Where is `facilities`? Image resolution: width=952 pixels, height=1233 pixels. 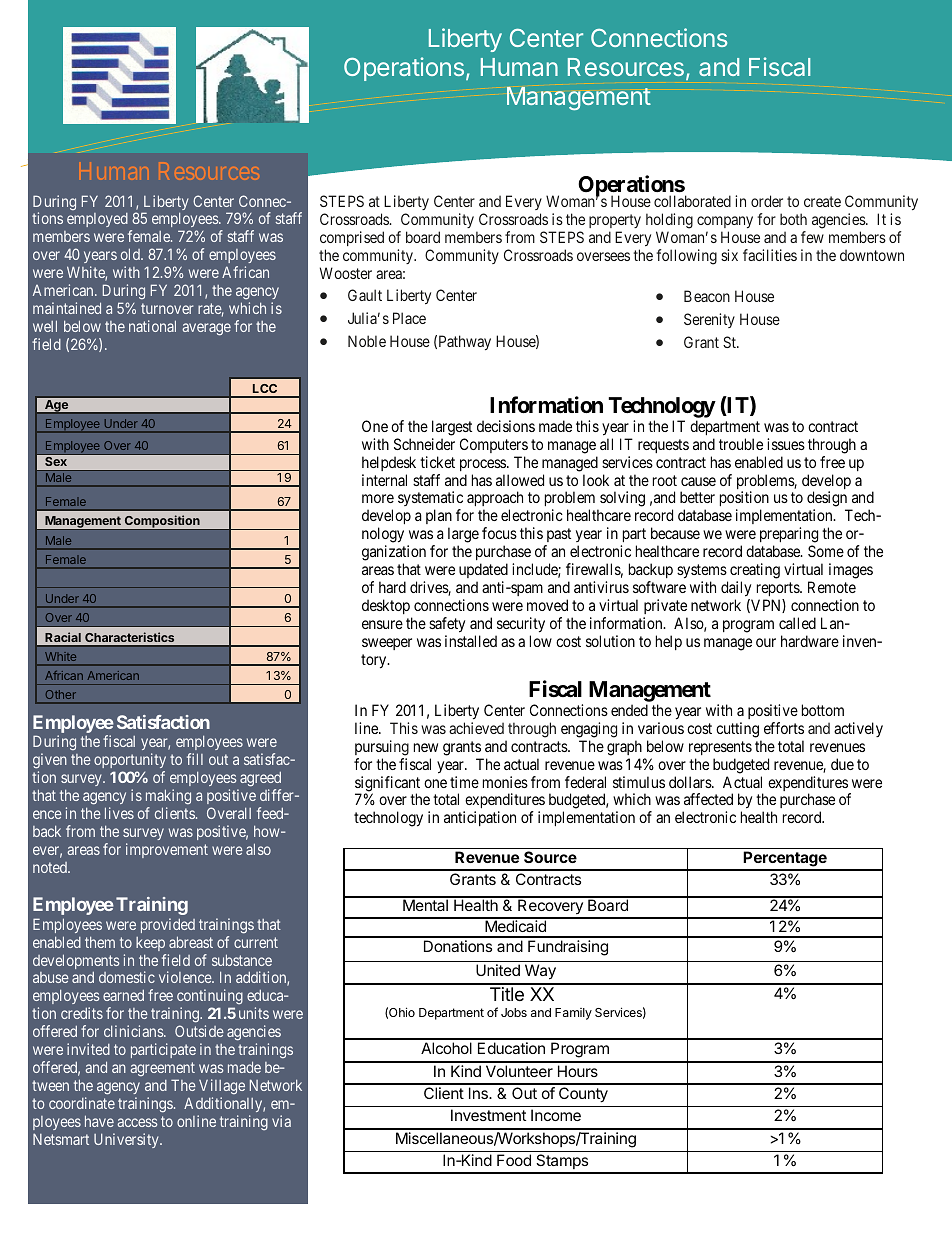 facilities is located at coordinates (770, 255).
